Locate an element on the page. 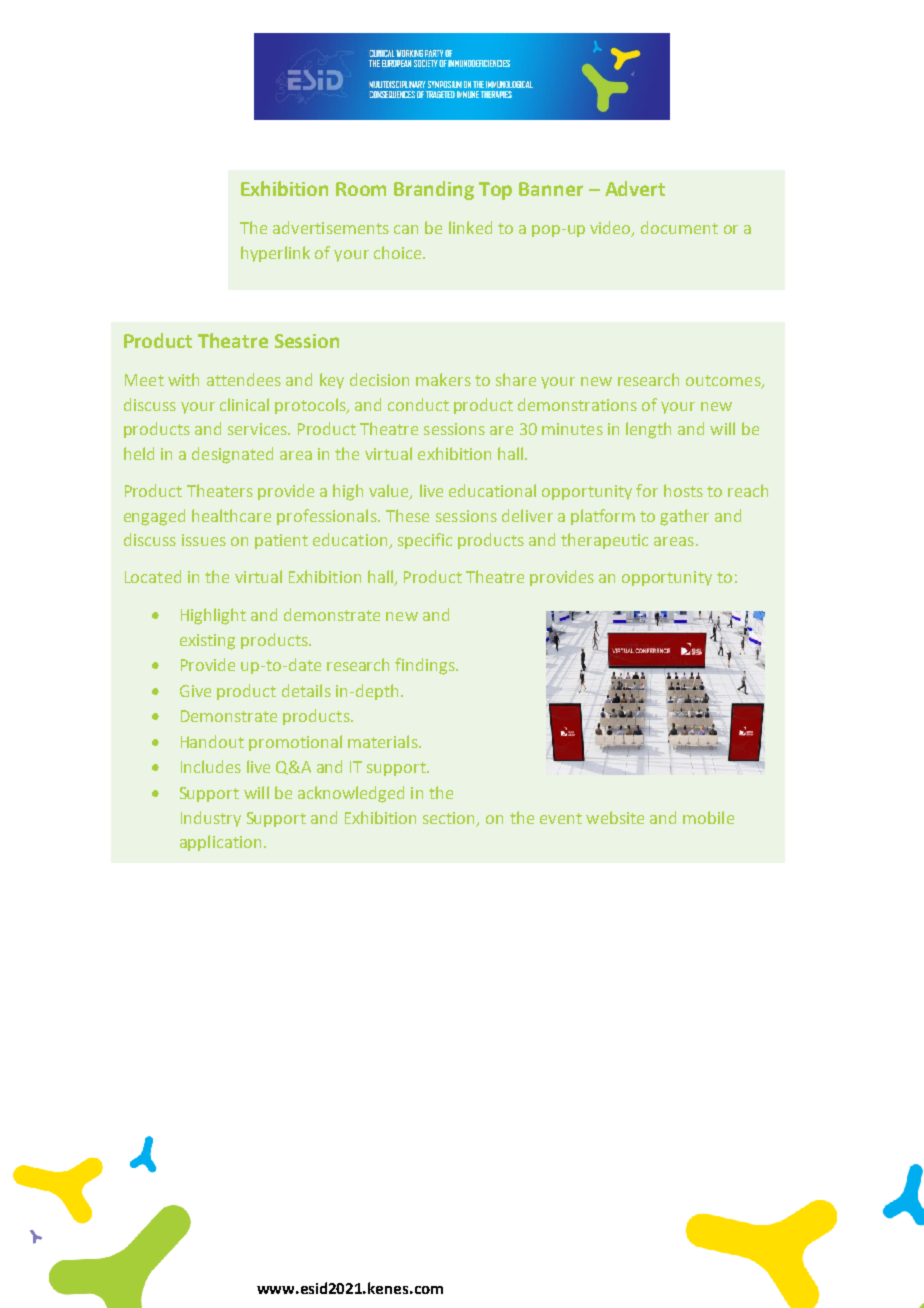 Image resolution: width=924 pixels, height=1308 pixels. healthcare is located at coordinates (231, 515).
